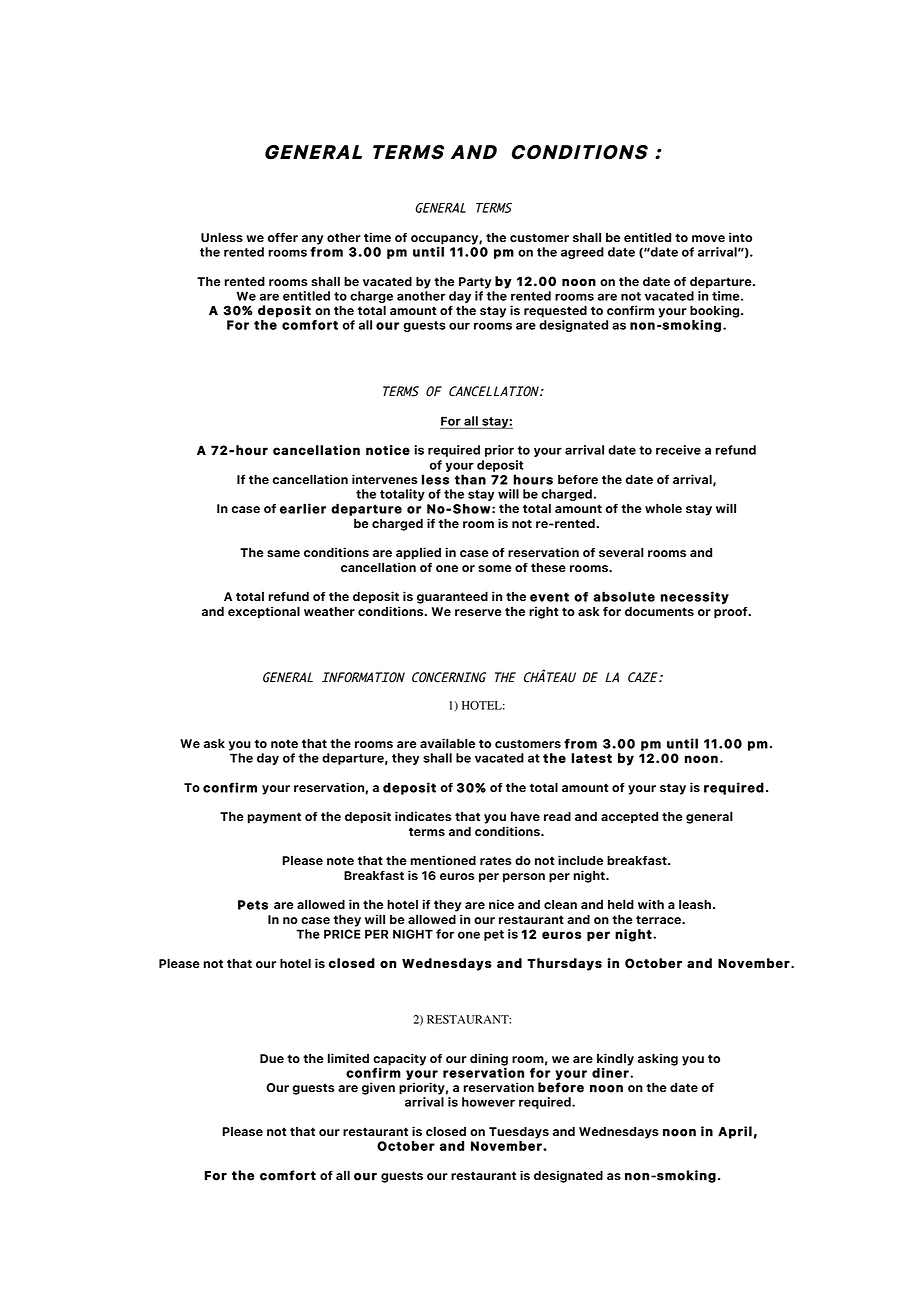 This screenshot has height=1308, width=924. Describe the element at coordinates (475, 283) in the screenshot. I see `Party` at that location.
